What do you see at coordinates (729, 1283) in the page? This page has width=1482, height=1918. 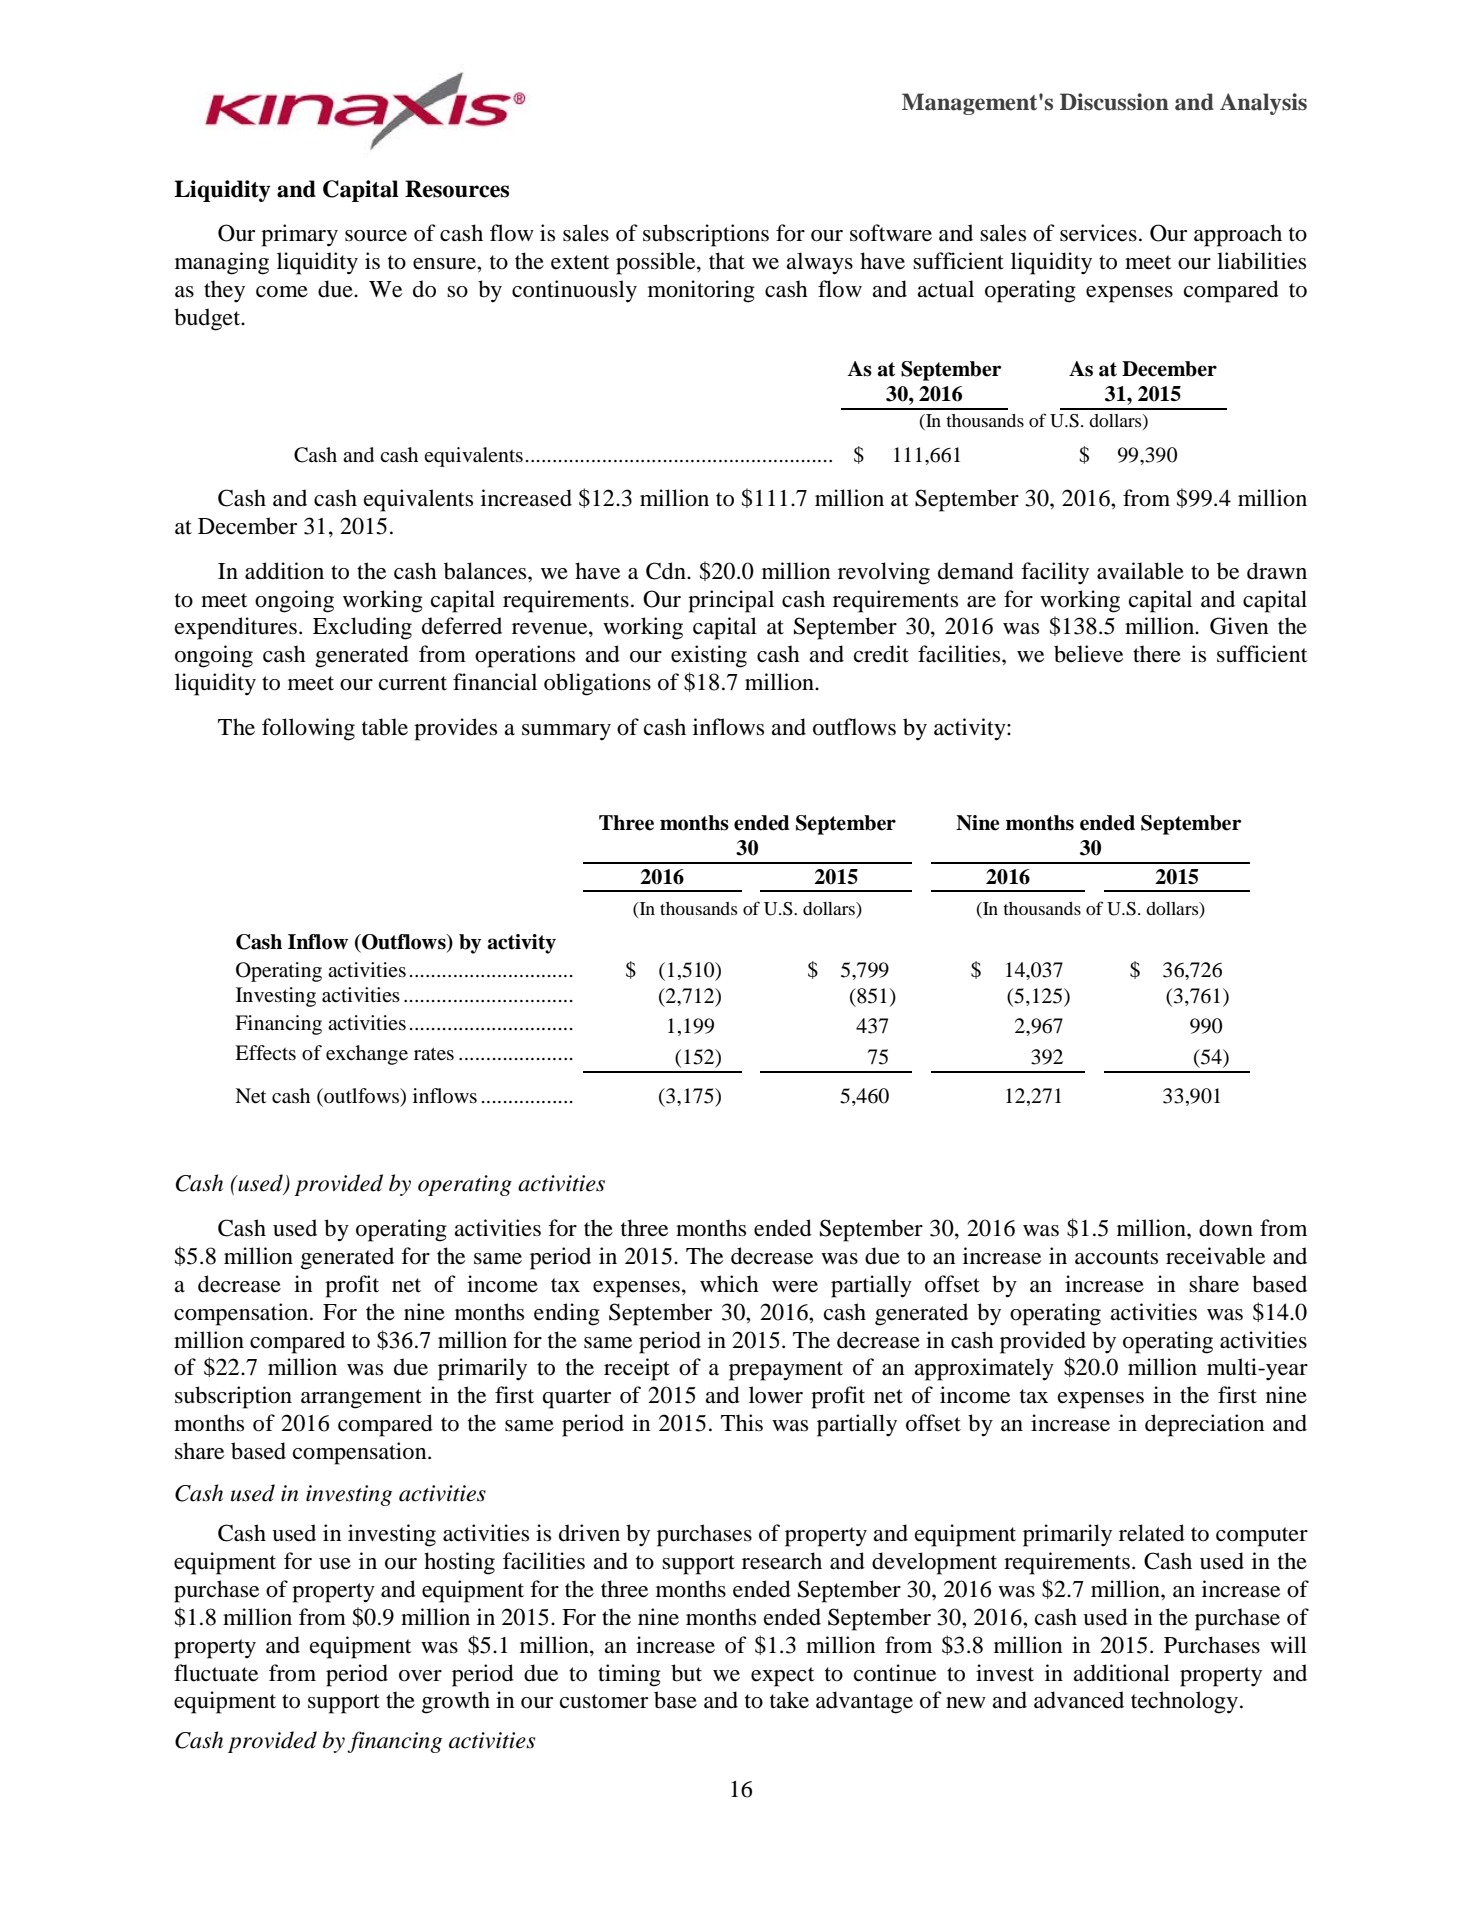 I see `which` at bounding box center [729, 1283].
